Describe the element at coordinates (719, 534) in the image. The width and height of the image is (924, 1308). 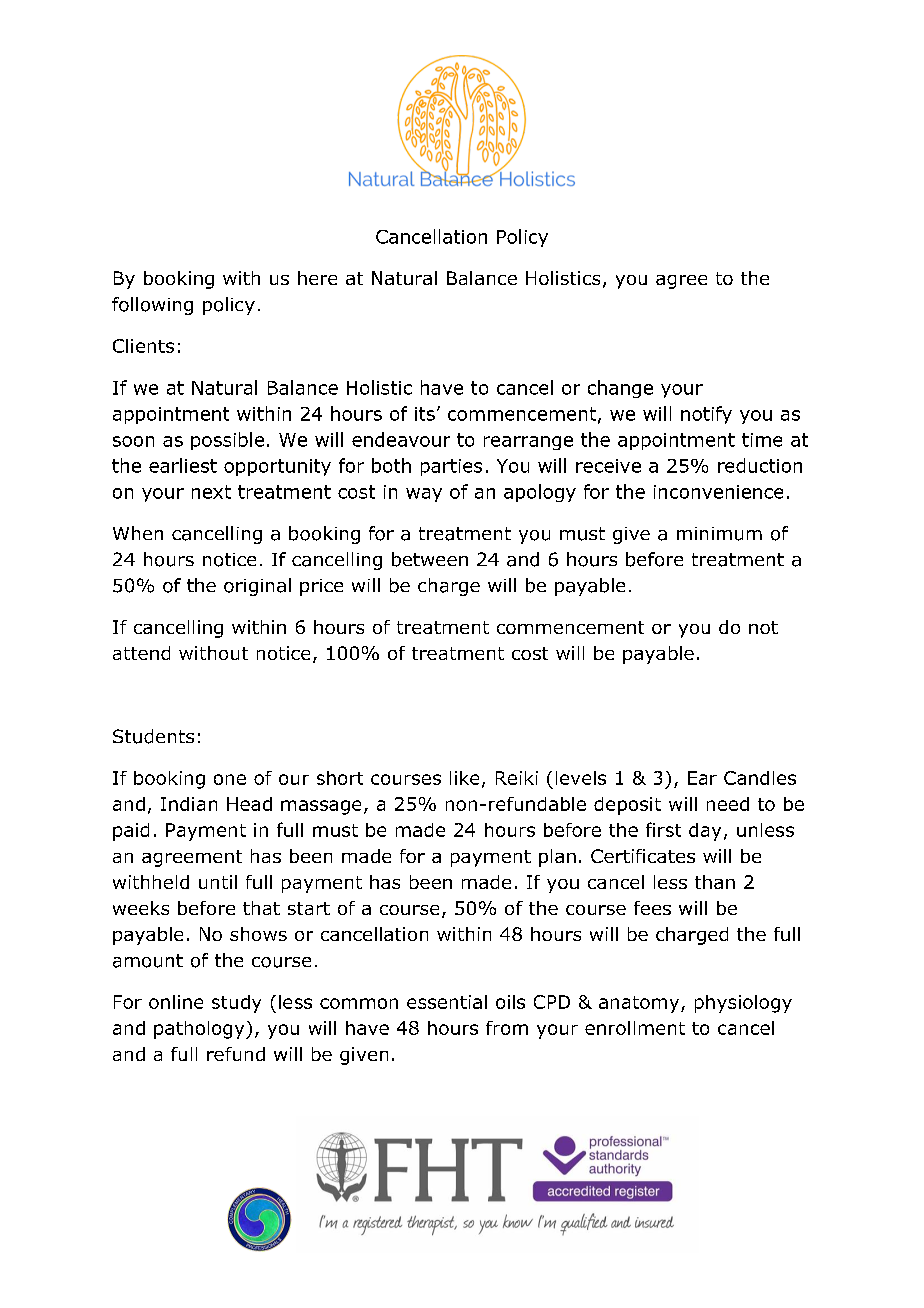
I see `minimum` at that location.
